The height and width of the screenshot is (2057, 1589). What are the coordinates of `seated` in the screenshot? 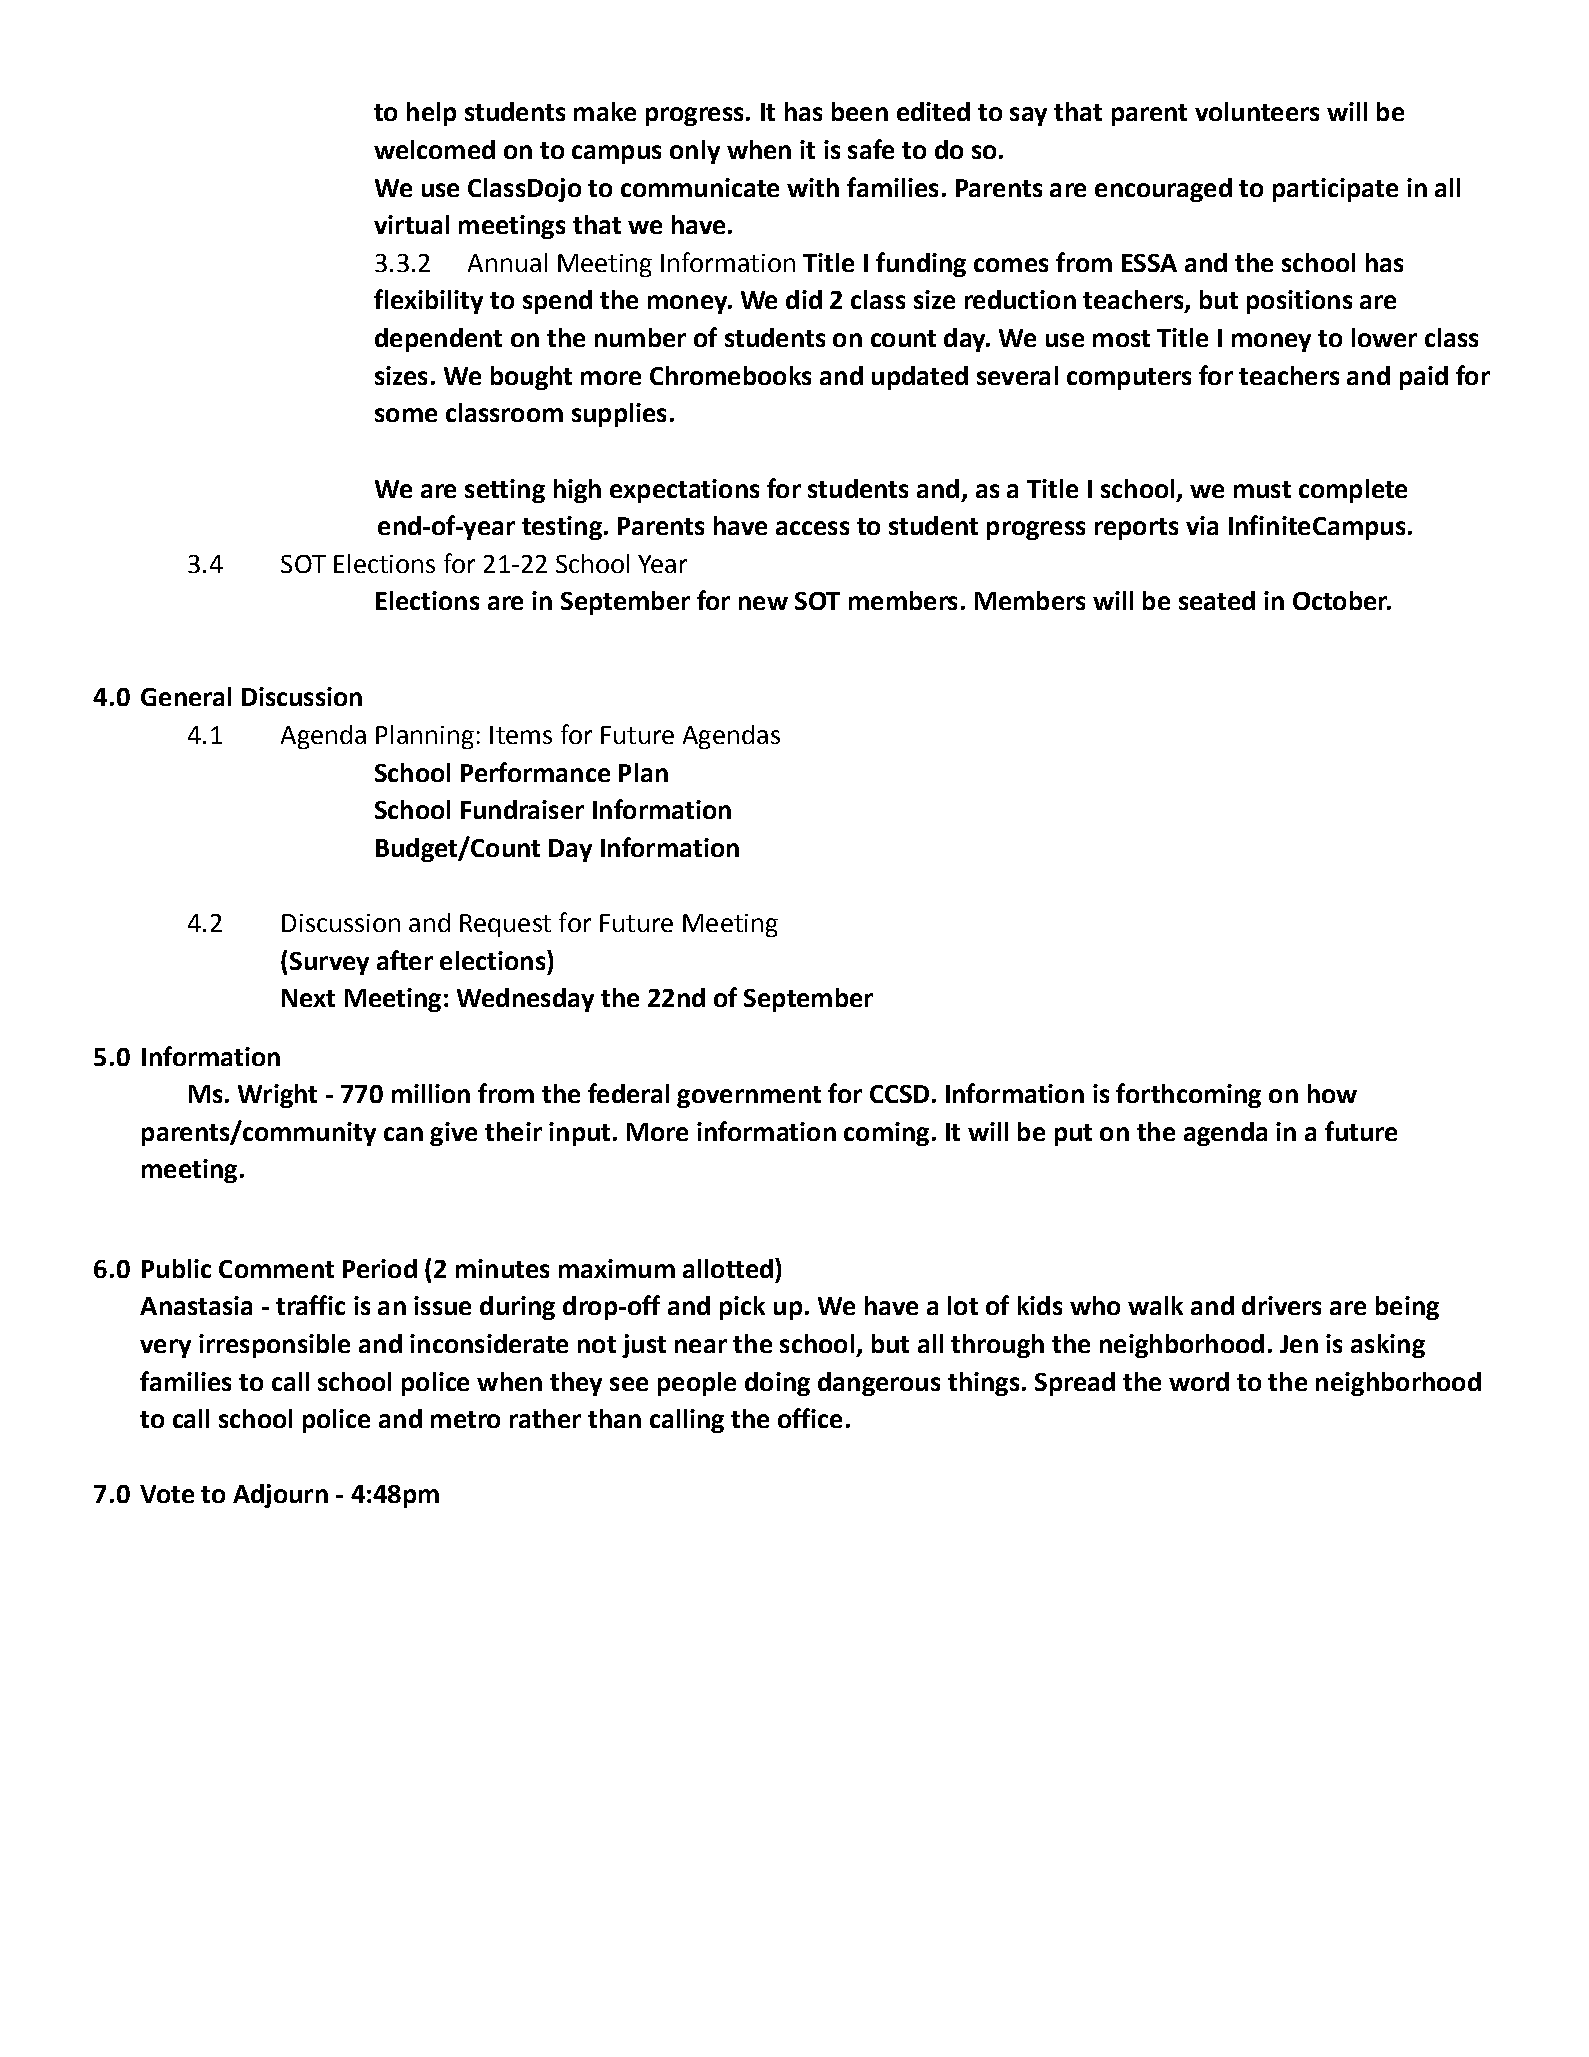 It's located at (1217, 600).
